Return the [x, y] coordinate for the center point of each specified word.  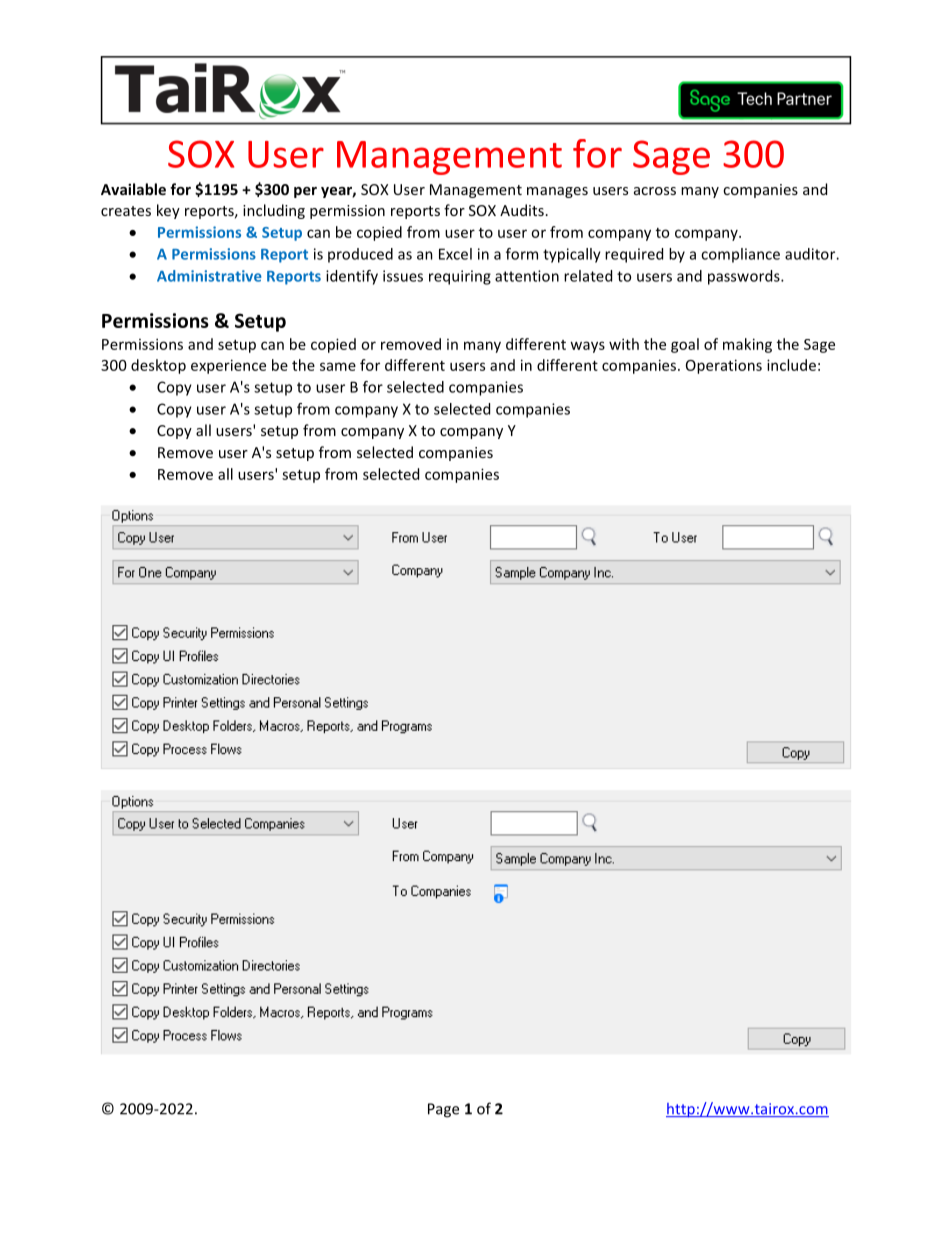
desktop [158, 366]
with [624, 344]
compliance [740, 255]
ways [587, 347]
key [168, 211]
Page [443, 1110]
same [338, 366]
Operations [724, 366]
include [791, 365]
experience [228, 366]
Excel [455, 254]
